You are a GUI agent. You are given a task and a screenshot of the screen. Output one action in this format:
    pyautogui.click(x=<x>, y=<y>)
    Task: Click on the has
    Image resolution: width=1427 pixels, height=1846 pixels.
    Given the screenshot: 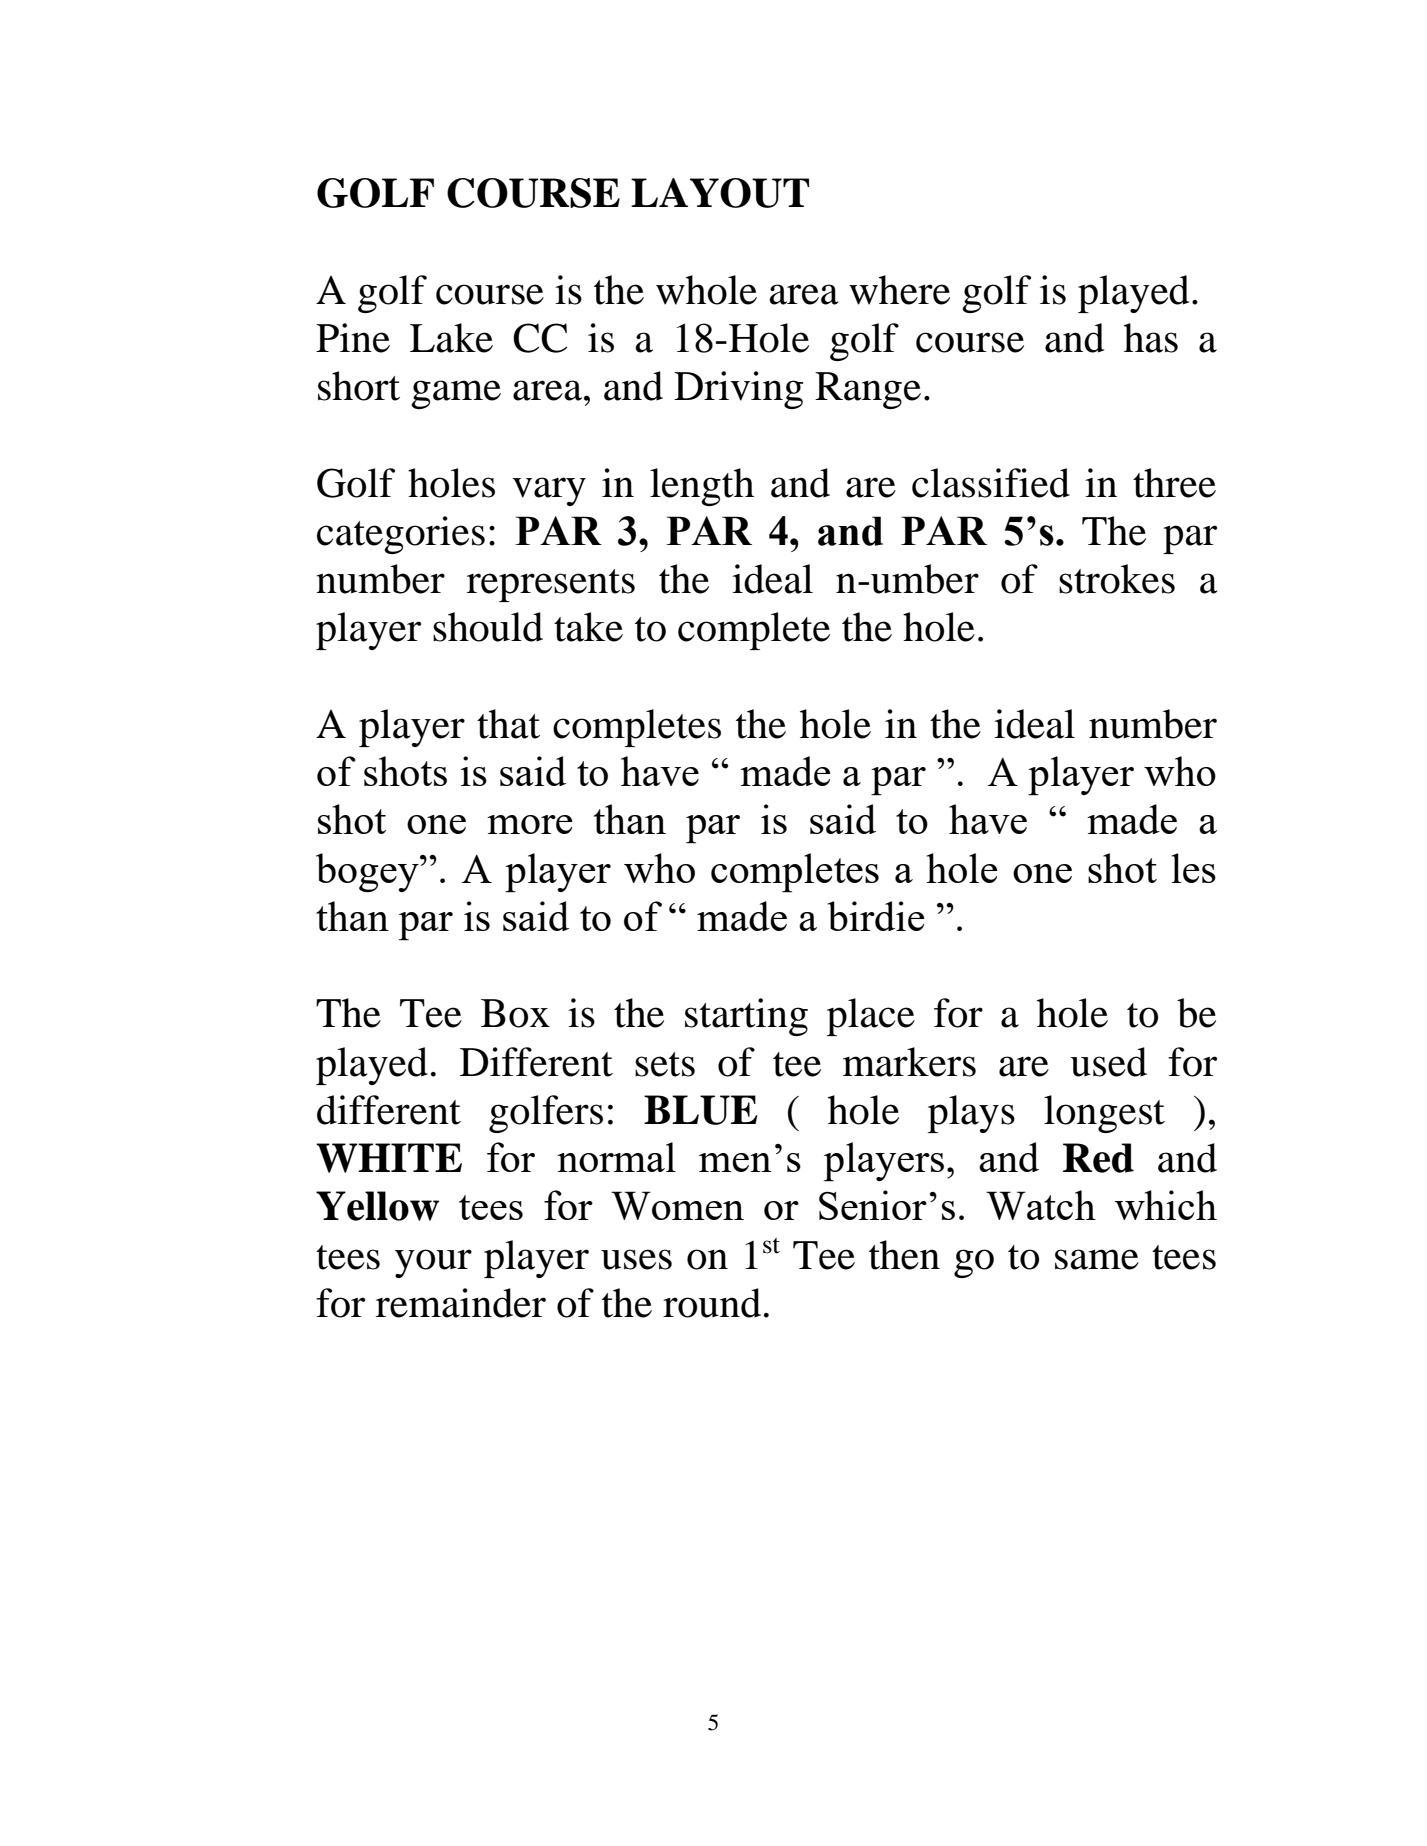 What is the action you would take?
    pyautogui.click(x=1151, y=338)
